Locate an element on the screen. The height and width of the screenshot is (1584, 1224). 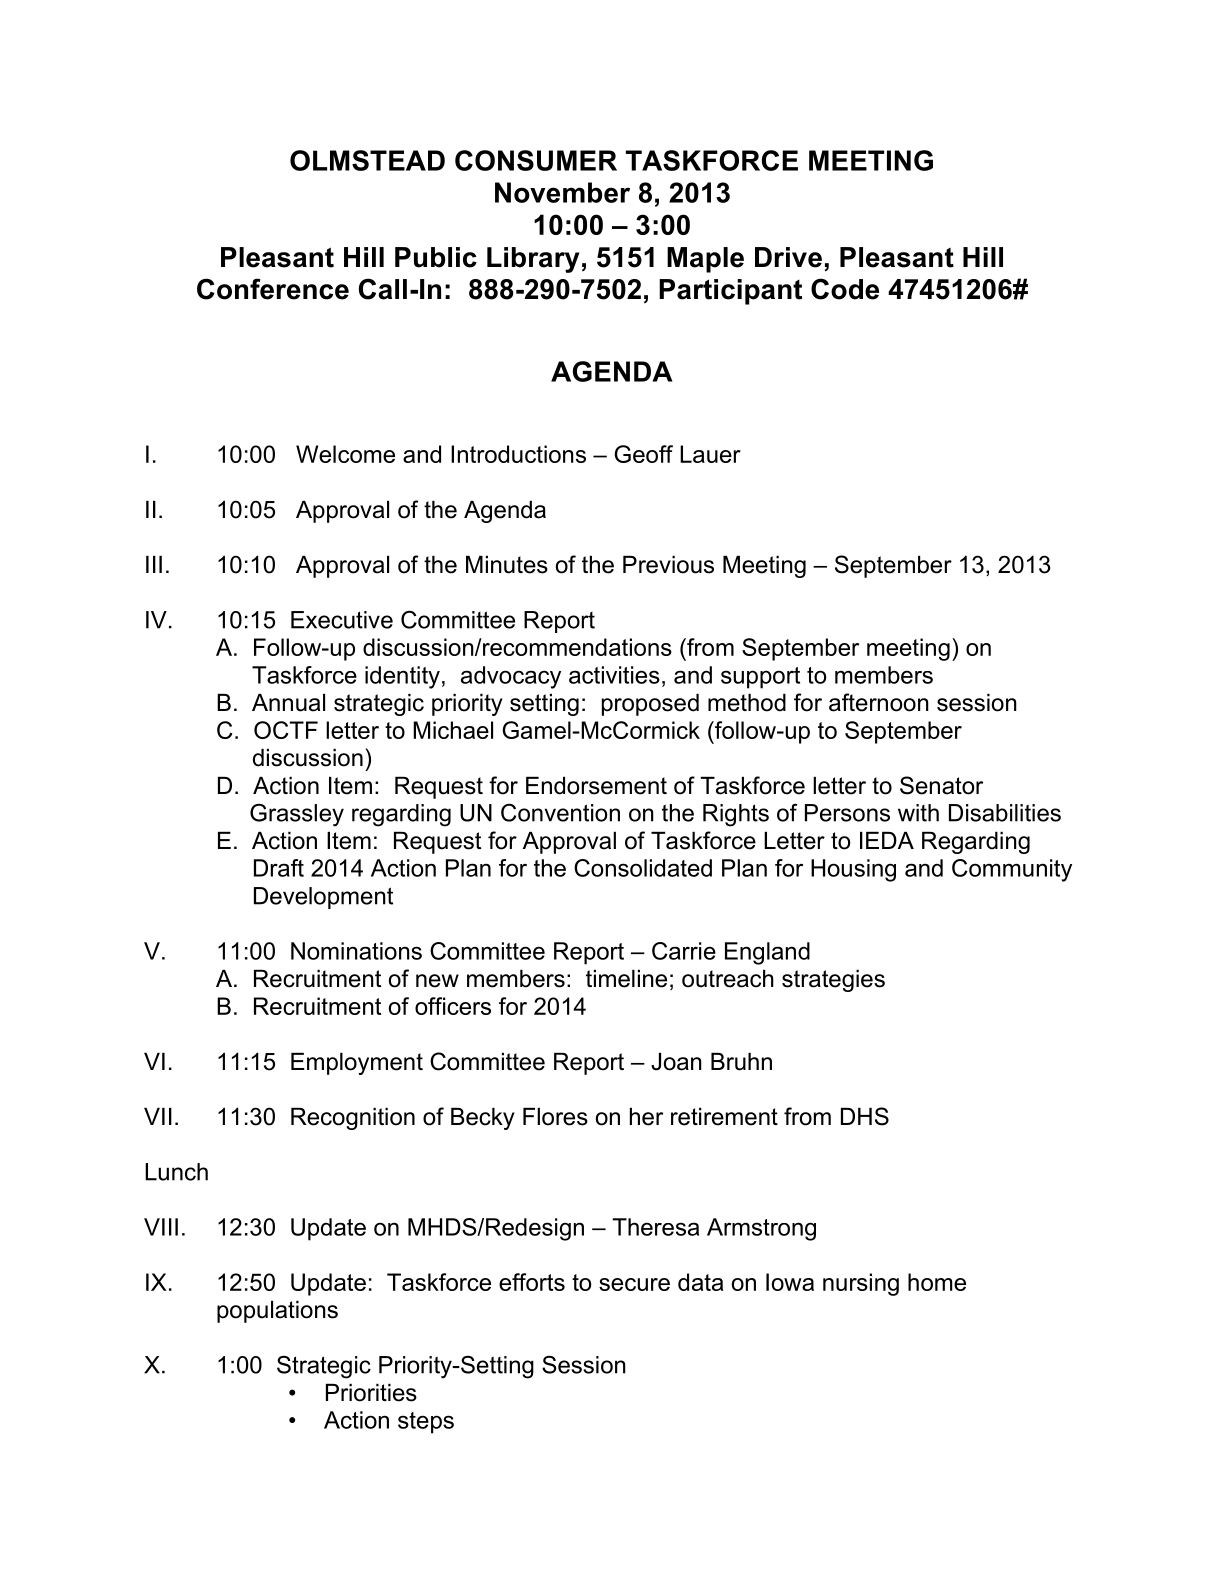
Grassley is located at coordinates (297, 815).
